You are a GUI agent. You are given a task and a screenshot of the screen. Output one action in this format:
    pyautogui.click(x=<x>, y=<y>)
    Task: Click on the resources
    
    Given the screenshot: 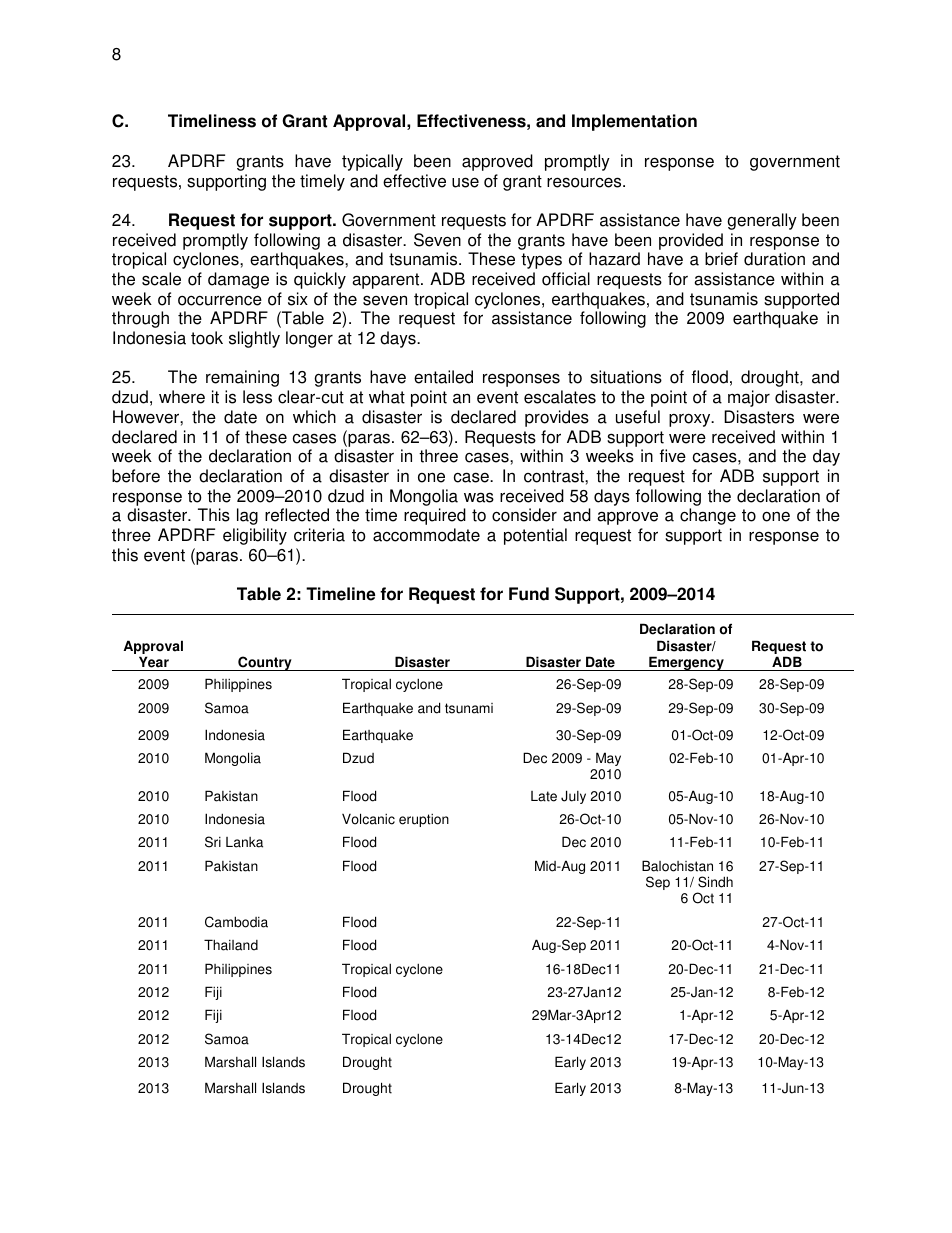 What is the action you would take?
    pyautogui.click(x=585, y=182)
